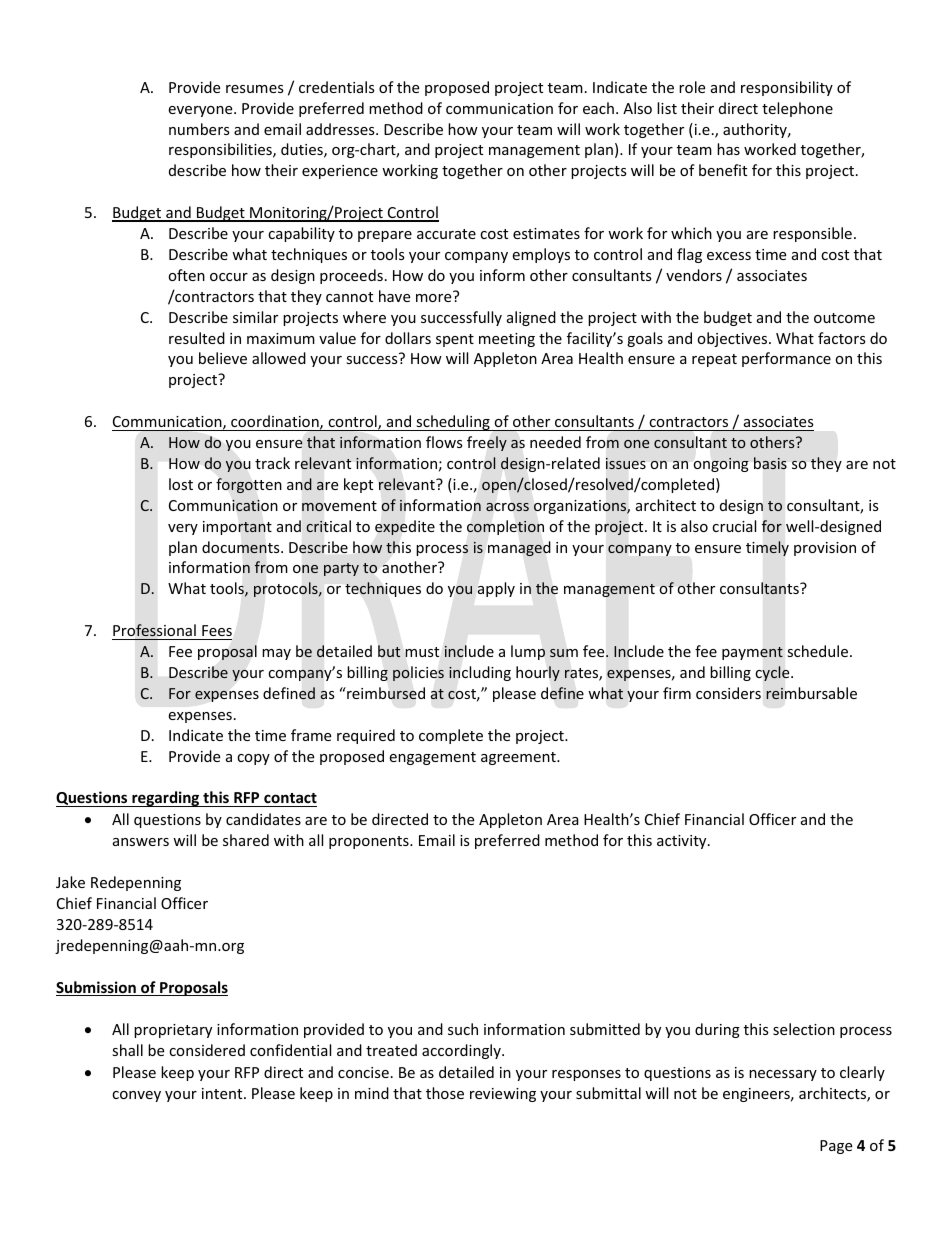  Describe the element at coordinates (136, 1096) in the document. I see `convey` at that location.
